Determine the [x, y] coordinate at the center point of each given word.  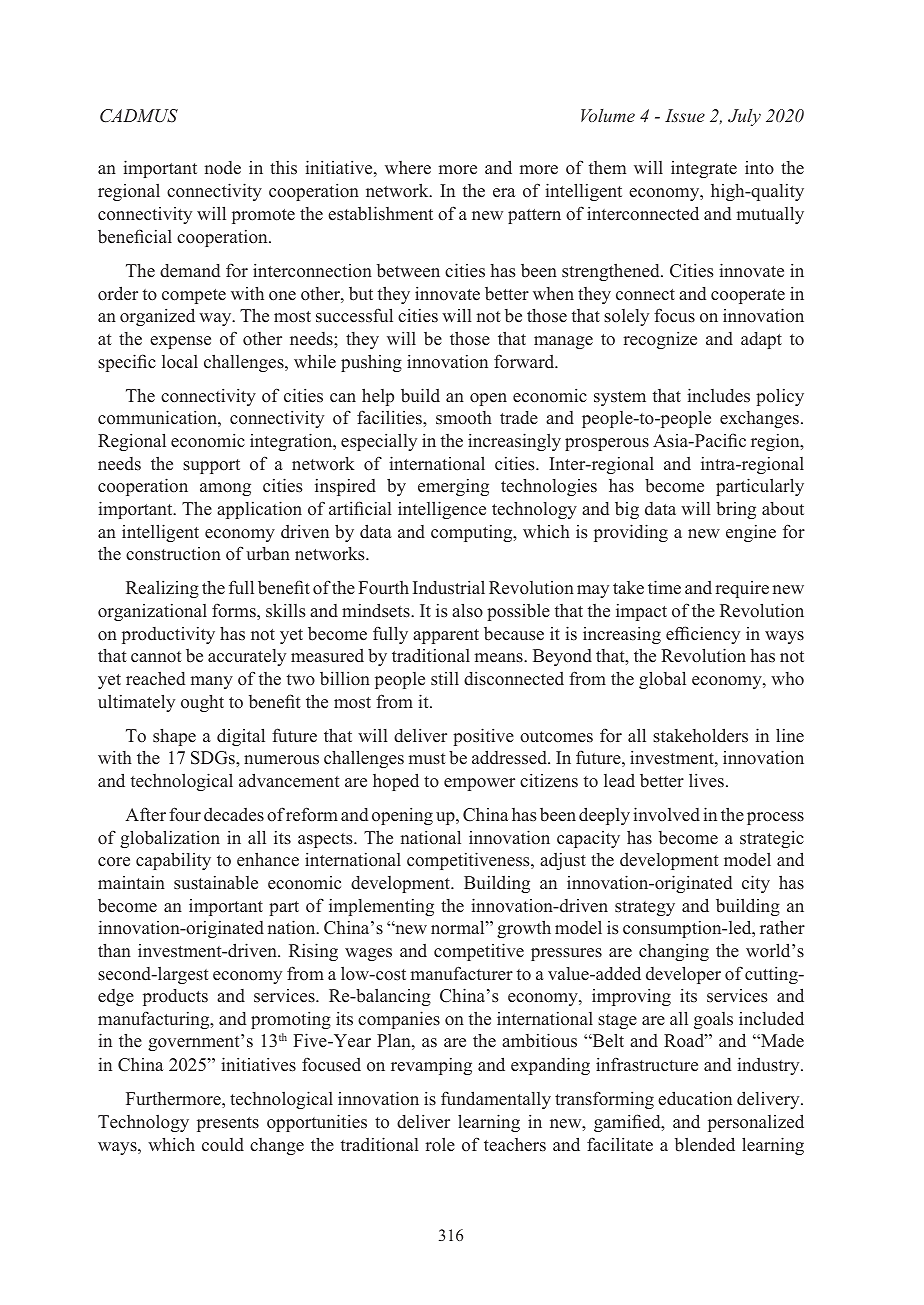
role [440, 1144]
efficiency [703, 635]
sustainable [216, 883]
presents [228, 1124]
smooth [464, 418]
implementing [381, 907]
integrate [704, 169]
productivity [168, 635]
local [180, 362]
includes [718, 395]
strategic [772, 839]
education [695, 1098]
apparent [446, 636]
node [222, 168]
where [408, 168]
